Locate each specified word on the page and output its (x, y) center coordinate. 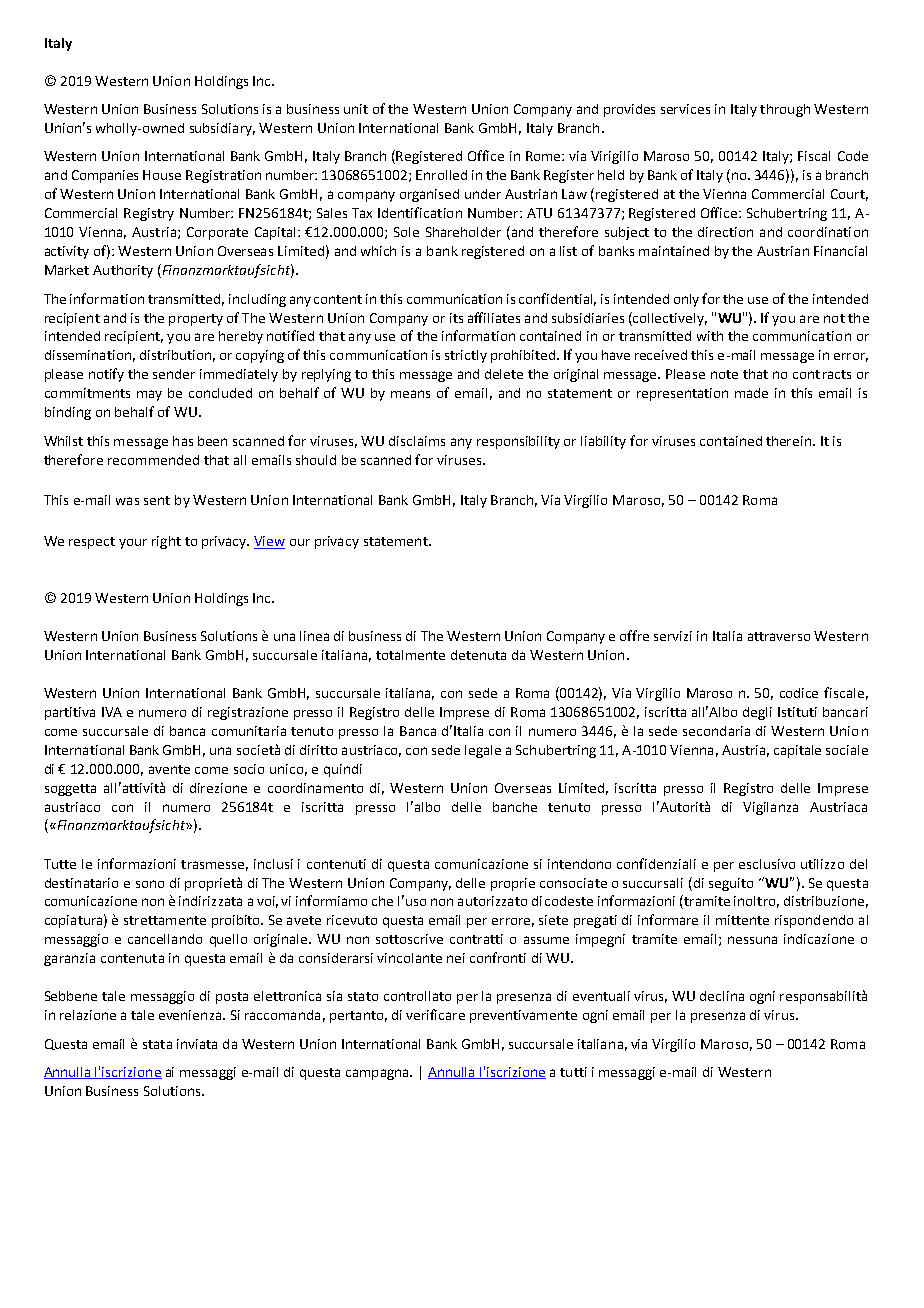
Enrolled (441, 175)
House (162, 175)
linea (314, 636)
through (785, 110)
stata (157, 1044)
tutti (573, 1072)
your (133, 544)
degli (757, 713)
